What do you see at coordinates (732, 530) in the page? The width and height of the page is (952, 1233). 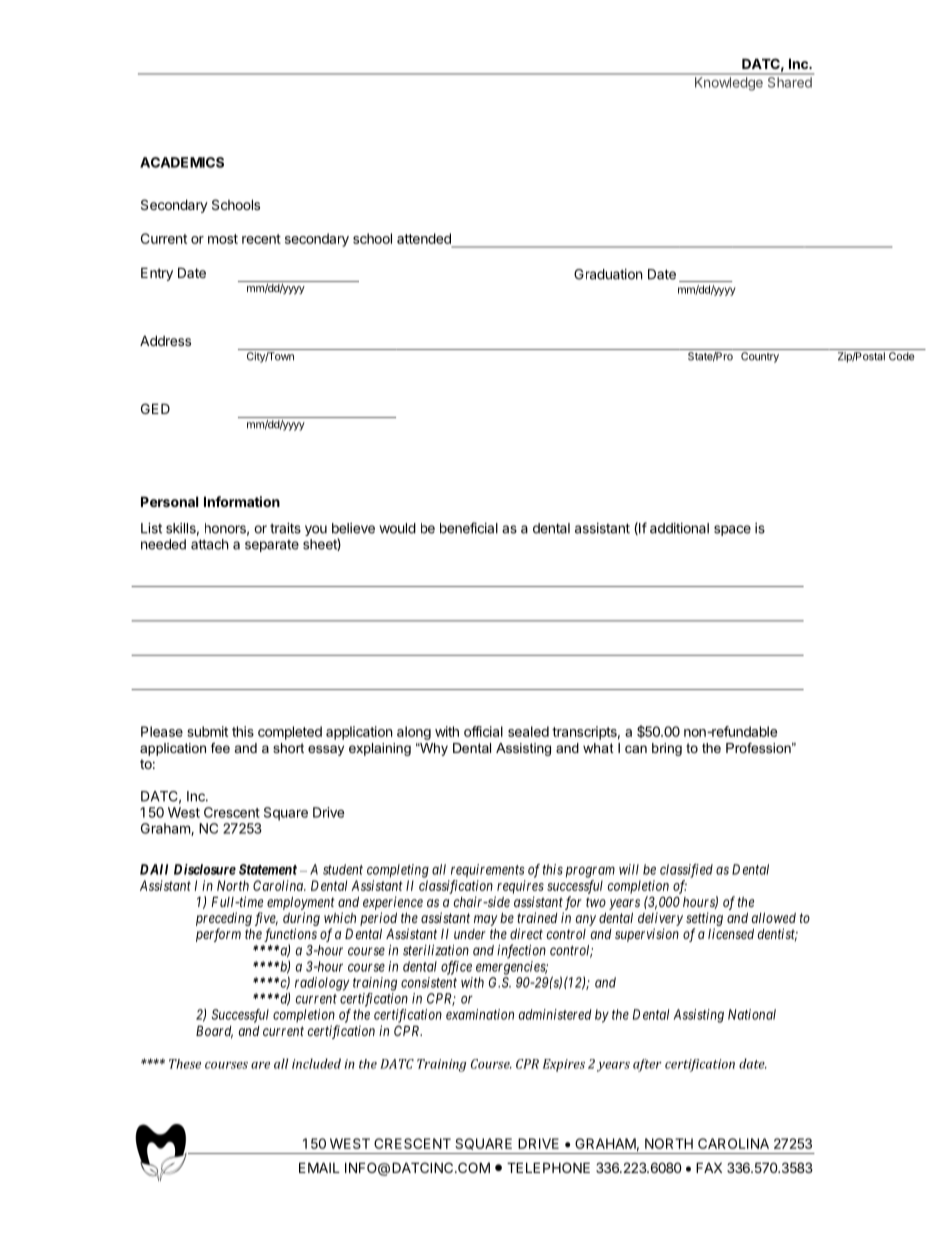 I see `space` at bounding box center [732, 530].
